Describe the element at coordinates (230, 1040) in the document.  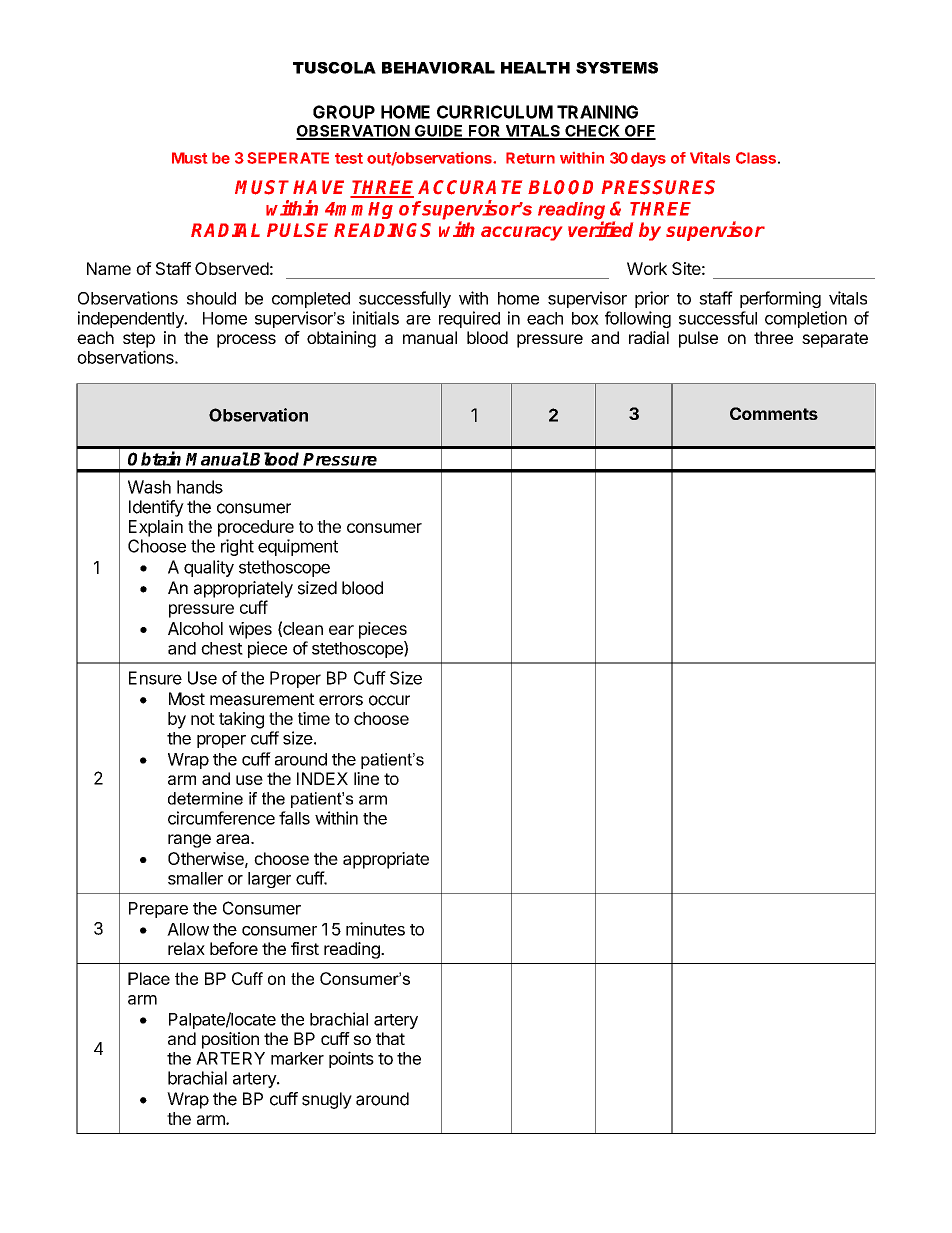
I see `position` at that location.
